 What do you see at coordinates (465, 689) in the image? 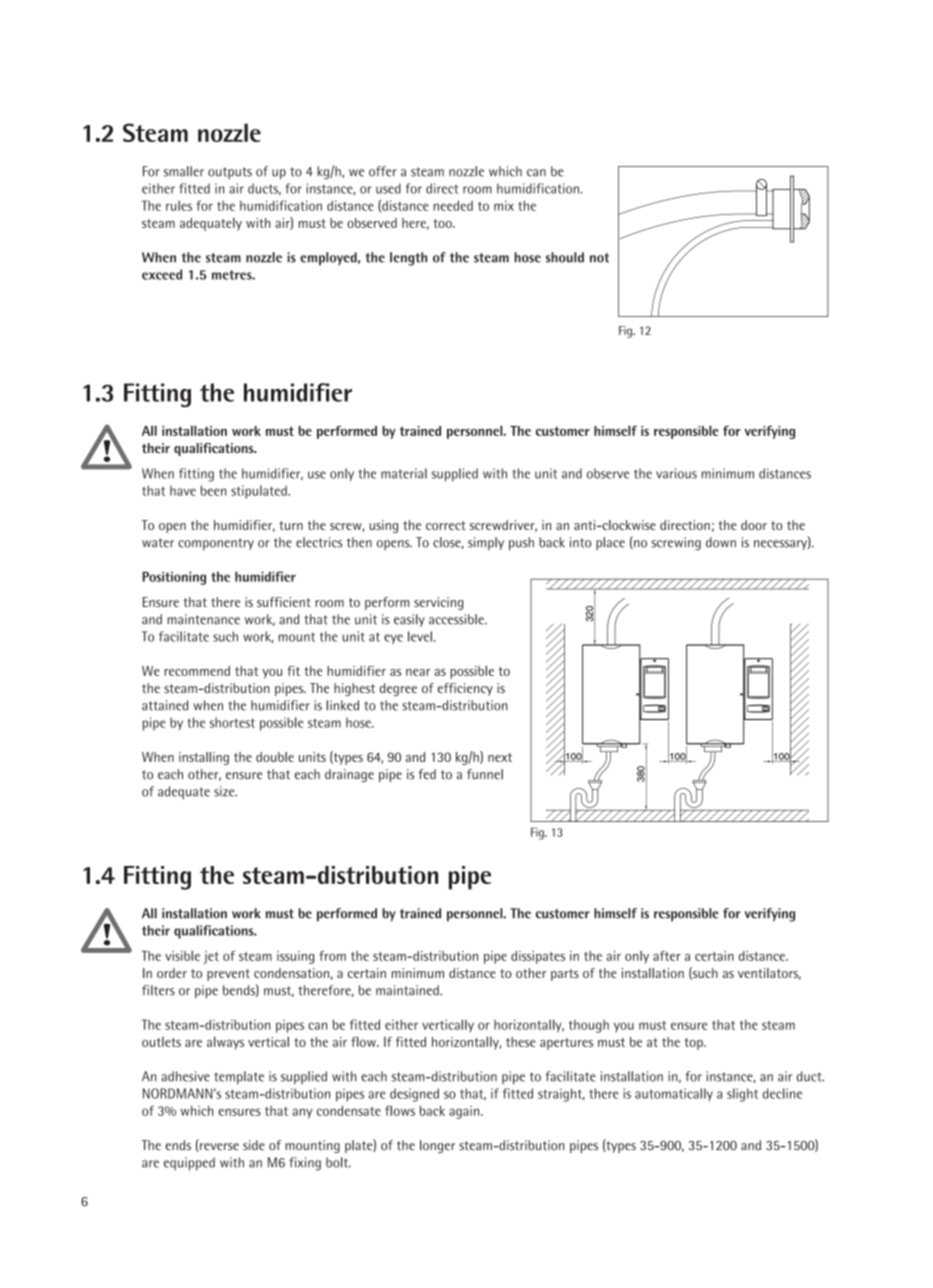
I see `efficiency` at bounding box center [465, 689].
